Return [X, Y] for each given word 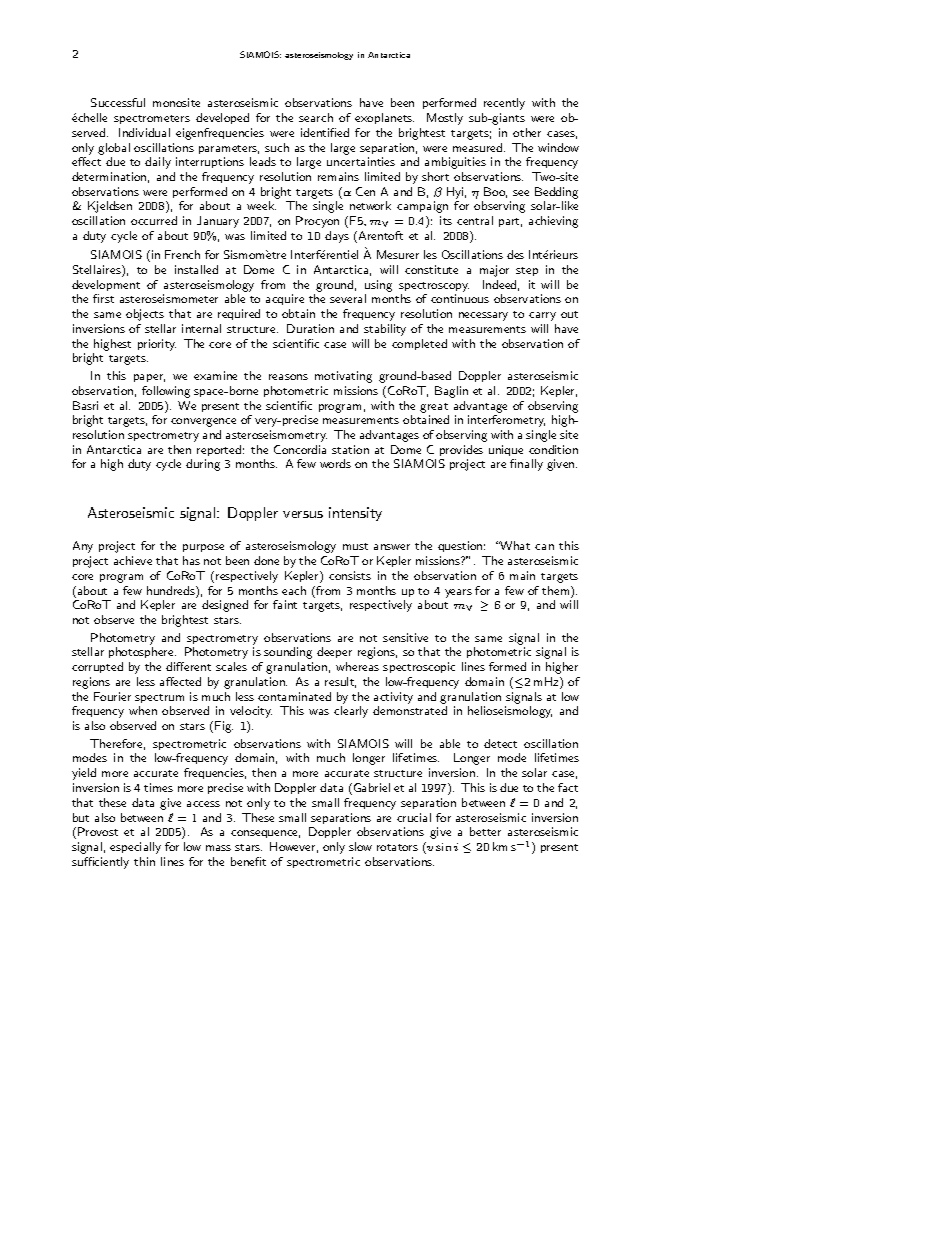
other [527, 132]
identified [325, 132]
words [335, 463]
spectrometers [152, 119]
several [348, 298]
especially [135, 848]
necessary [483, 316]
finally [526, 465]
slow [360, 846]
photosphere [142, 652]
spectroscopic [419, 667]
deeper [334, 652]
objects [145, 315]
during [203, 465]
